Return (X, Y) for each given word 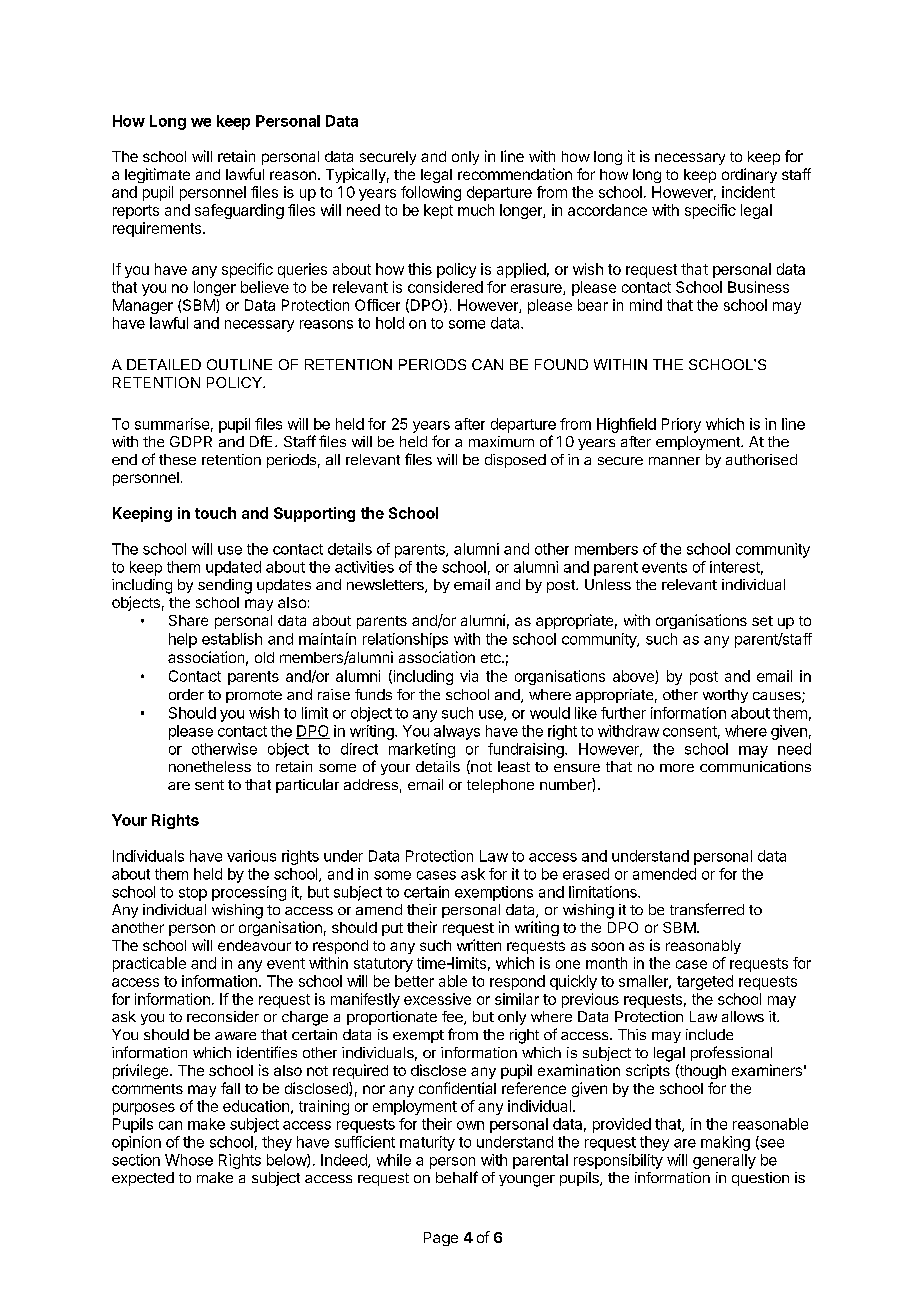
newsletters (386, 586)
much (476, 210)
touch (215, 513)
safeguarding (239, 211)
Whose (189, 1160)
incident (748, 192)
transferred (707, 909)
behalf (457, 1177)
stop (193, 894)
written (479, 945)
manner (674, 461)
